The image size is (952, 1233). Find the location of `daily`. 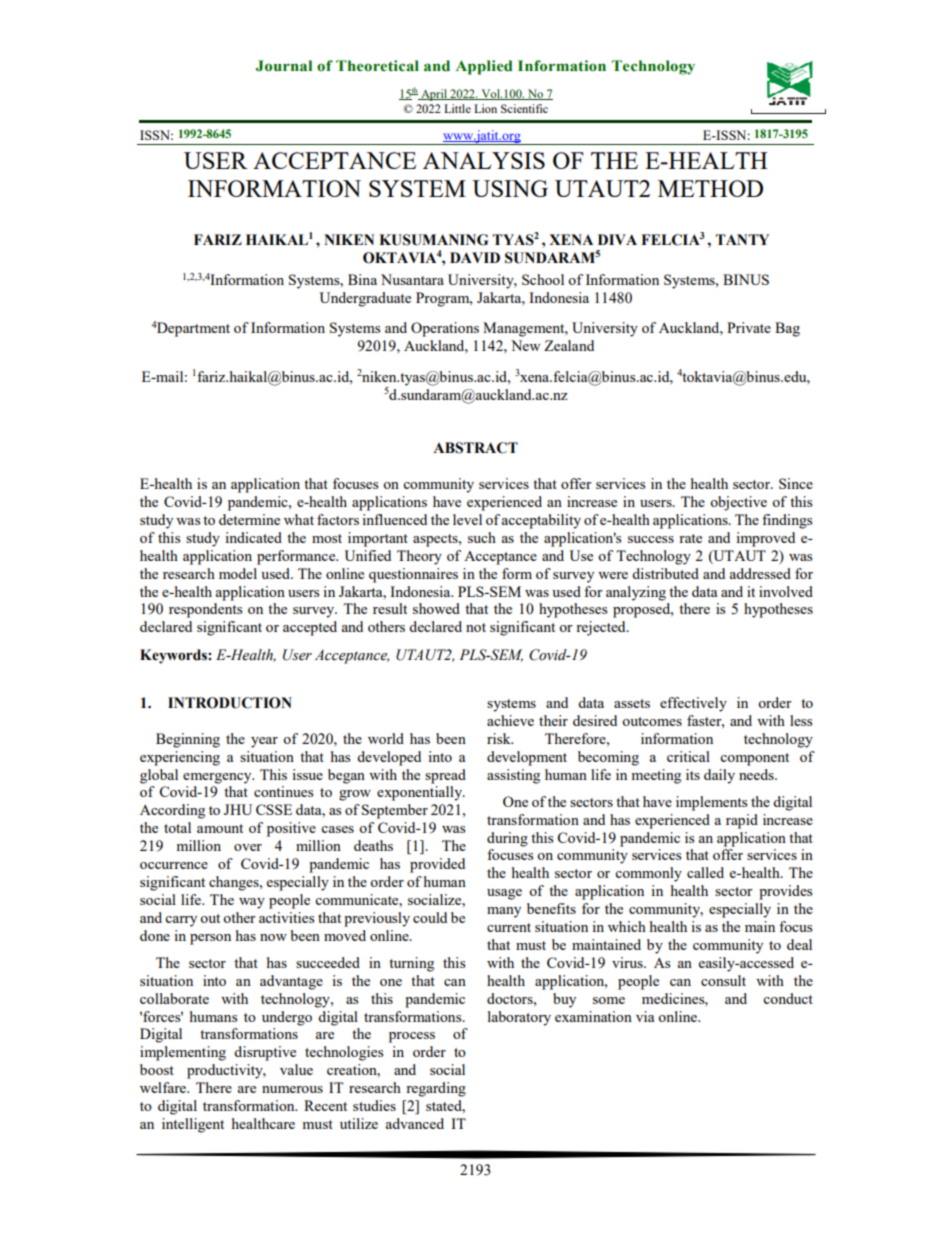

daily is located at coordinates (719, 776).
